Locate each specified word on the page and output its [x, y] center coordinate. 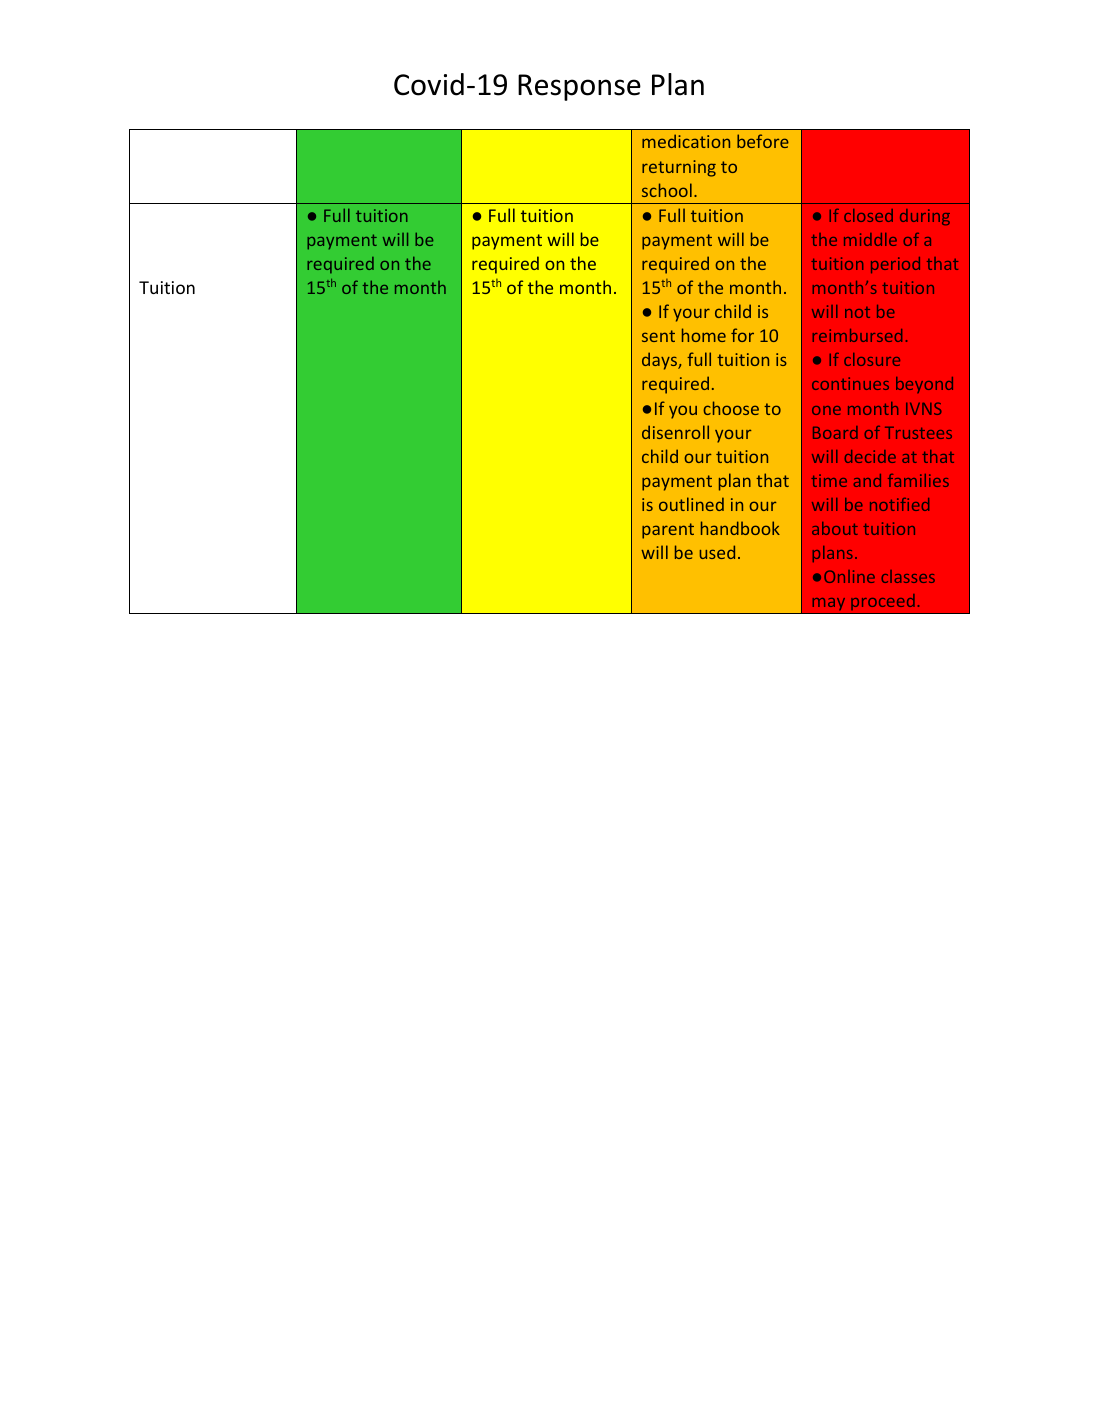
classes [908, 576]
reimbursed [857, 335]
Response [579, 87]
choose [731, 408]
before [763, 141]
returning [679, 168]
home [704, 335]
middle [870, 239]
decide [870, 456]
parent [668, 531]
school [667, 190]
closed [868, 215]
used [717, 552]
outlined [691, 504]
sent [658, 336]
